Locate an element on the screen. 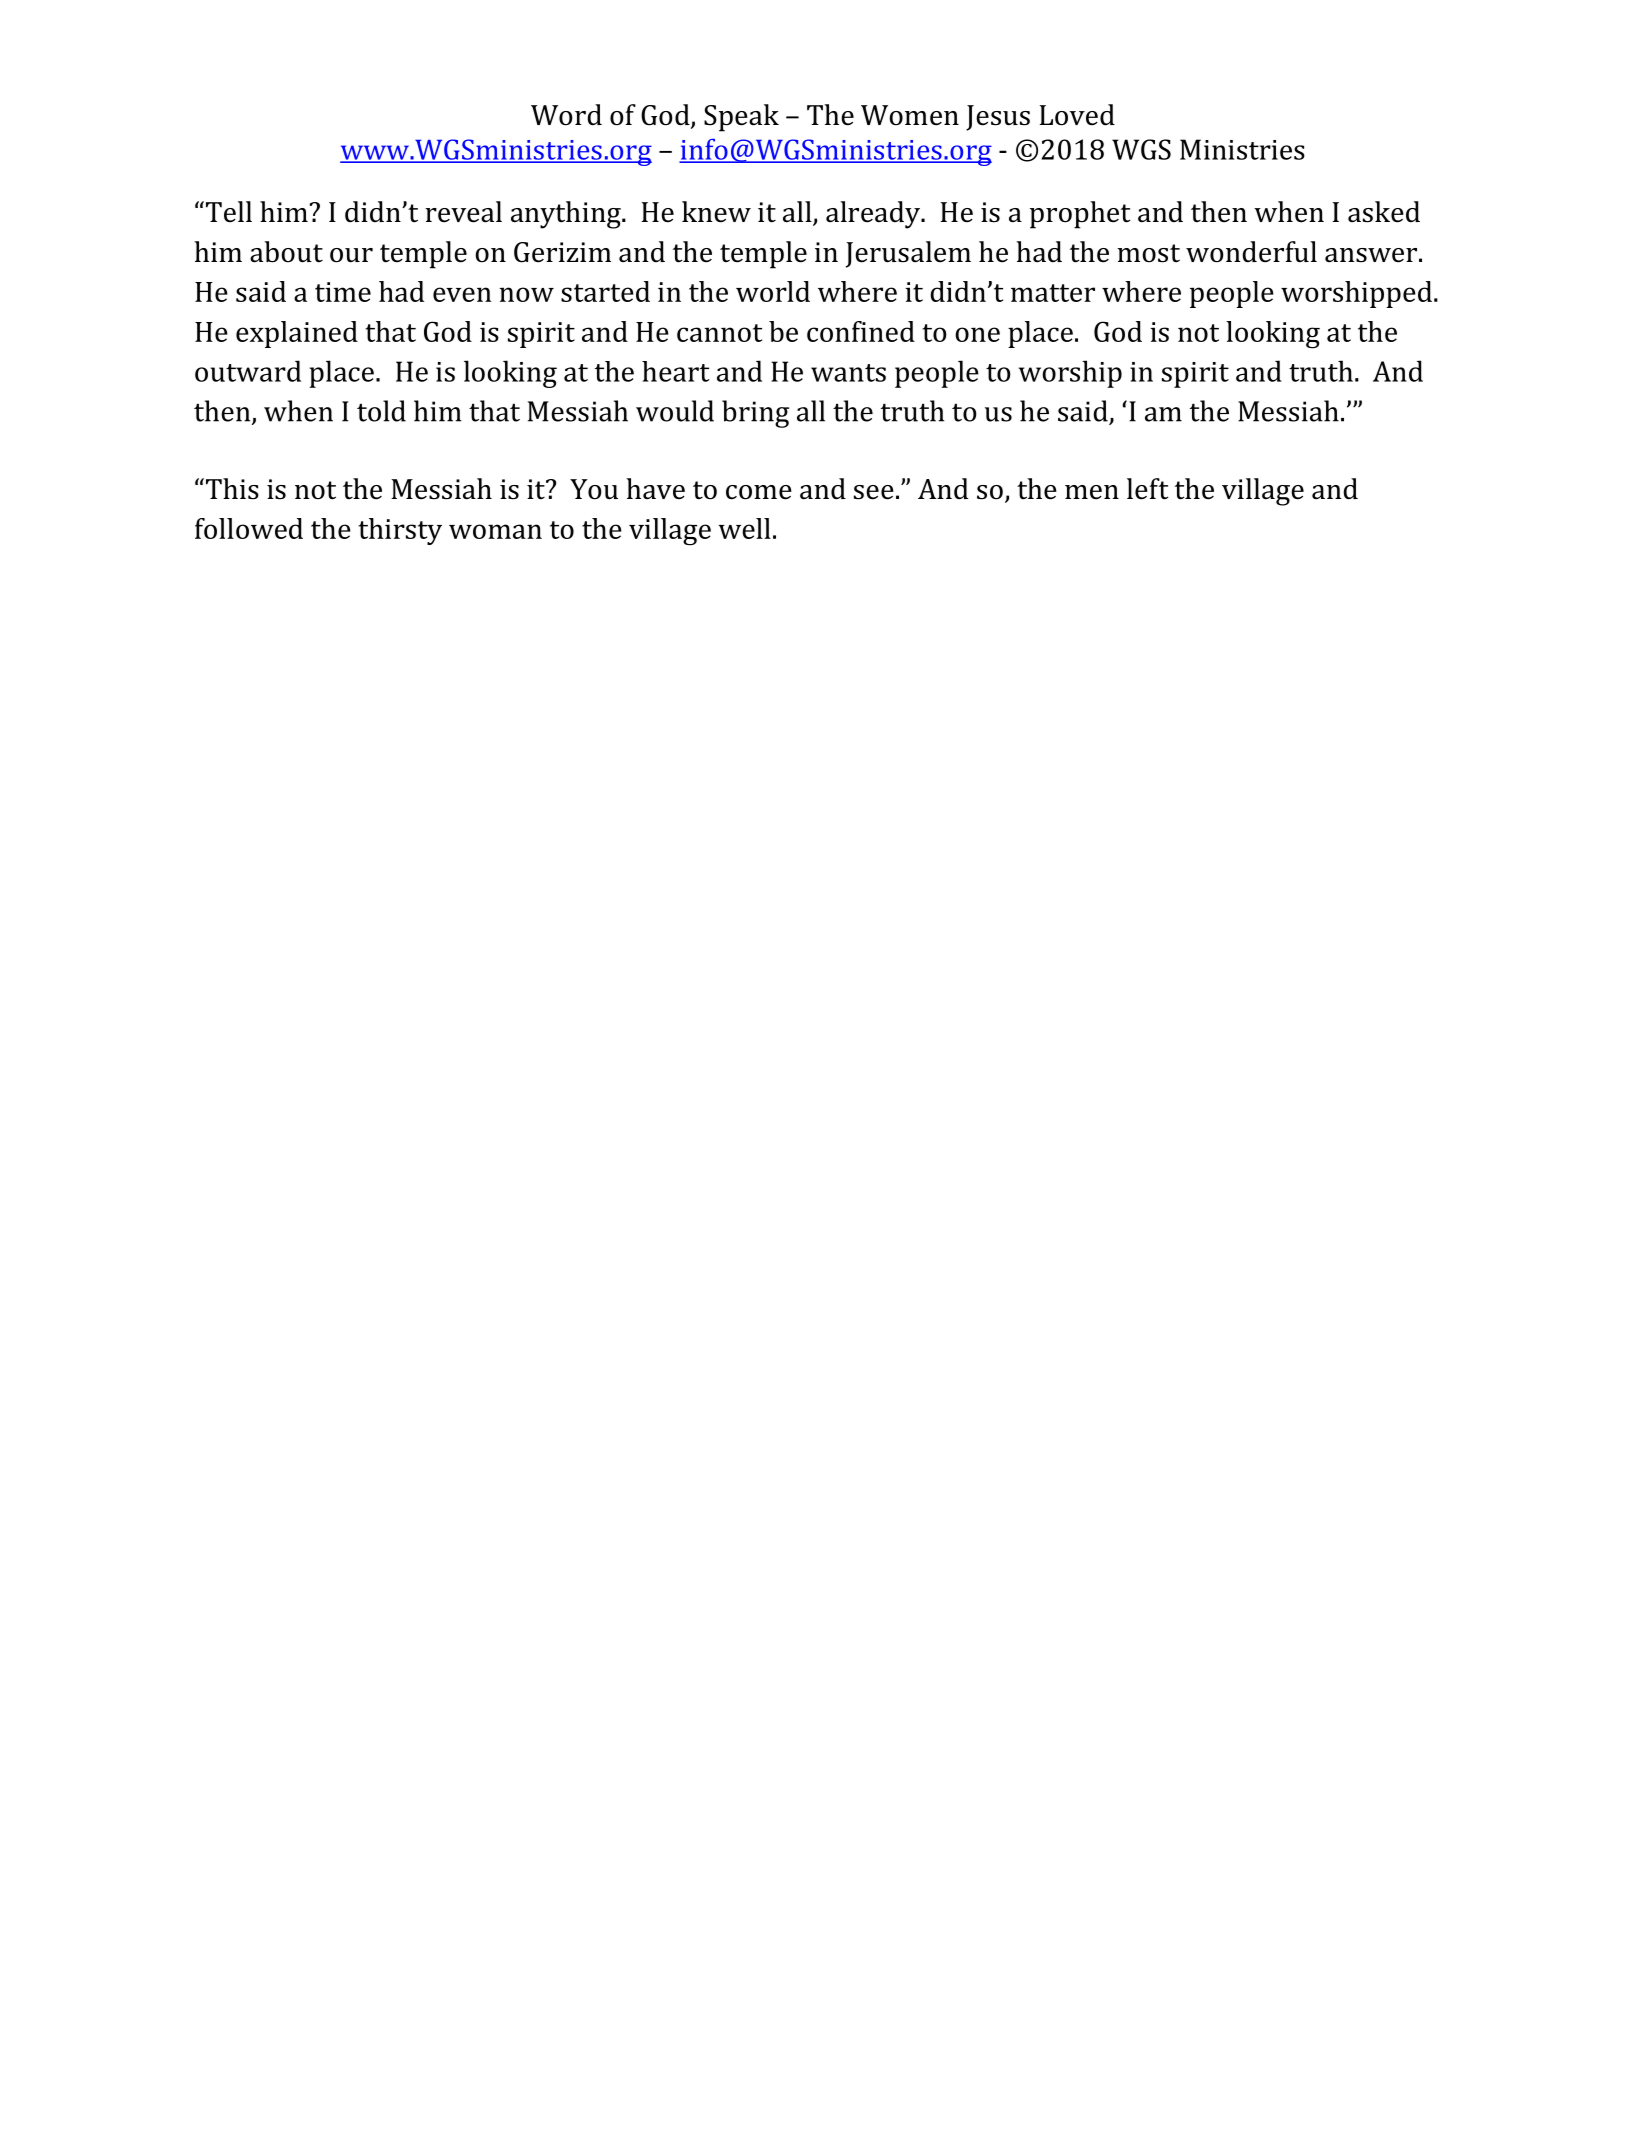  see is located at coordinates (874, 492).
